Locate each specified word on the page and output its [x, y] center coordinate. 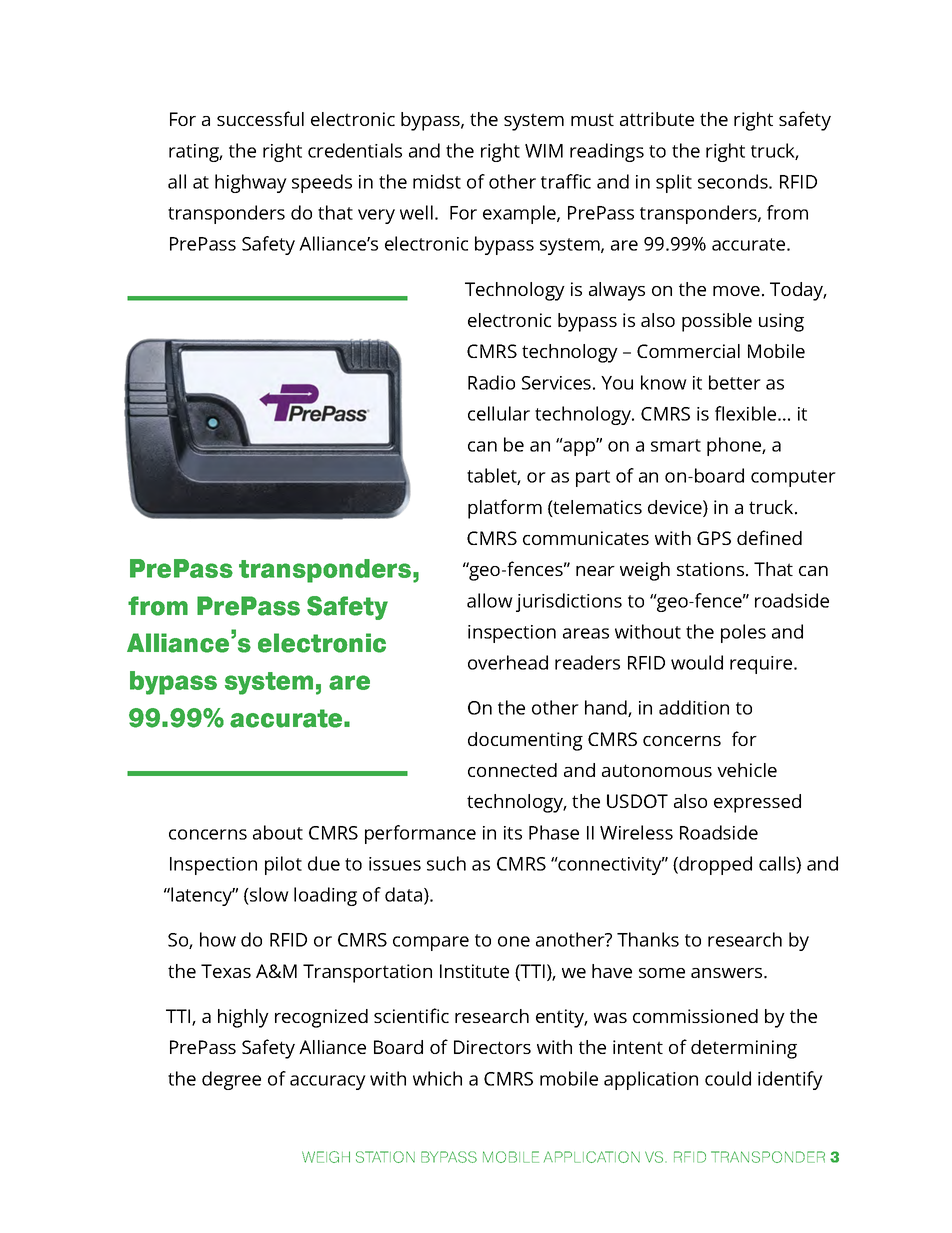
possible [717, 322]
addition [694, 707]
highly [243, 1018]
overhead [508, 662]
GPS [714, 538]
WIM [544, 151]
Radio [491, 382]
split [674, 183]
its [513, 833]
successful [260, 118]
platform [505, 509]
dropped [714, 865]
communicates [586, 538]
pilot [283, 865]
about [278, 832]
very [376, 216]
